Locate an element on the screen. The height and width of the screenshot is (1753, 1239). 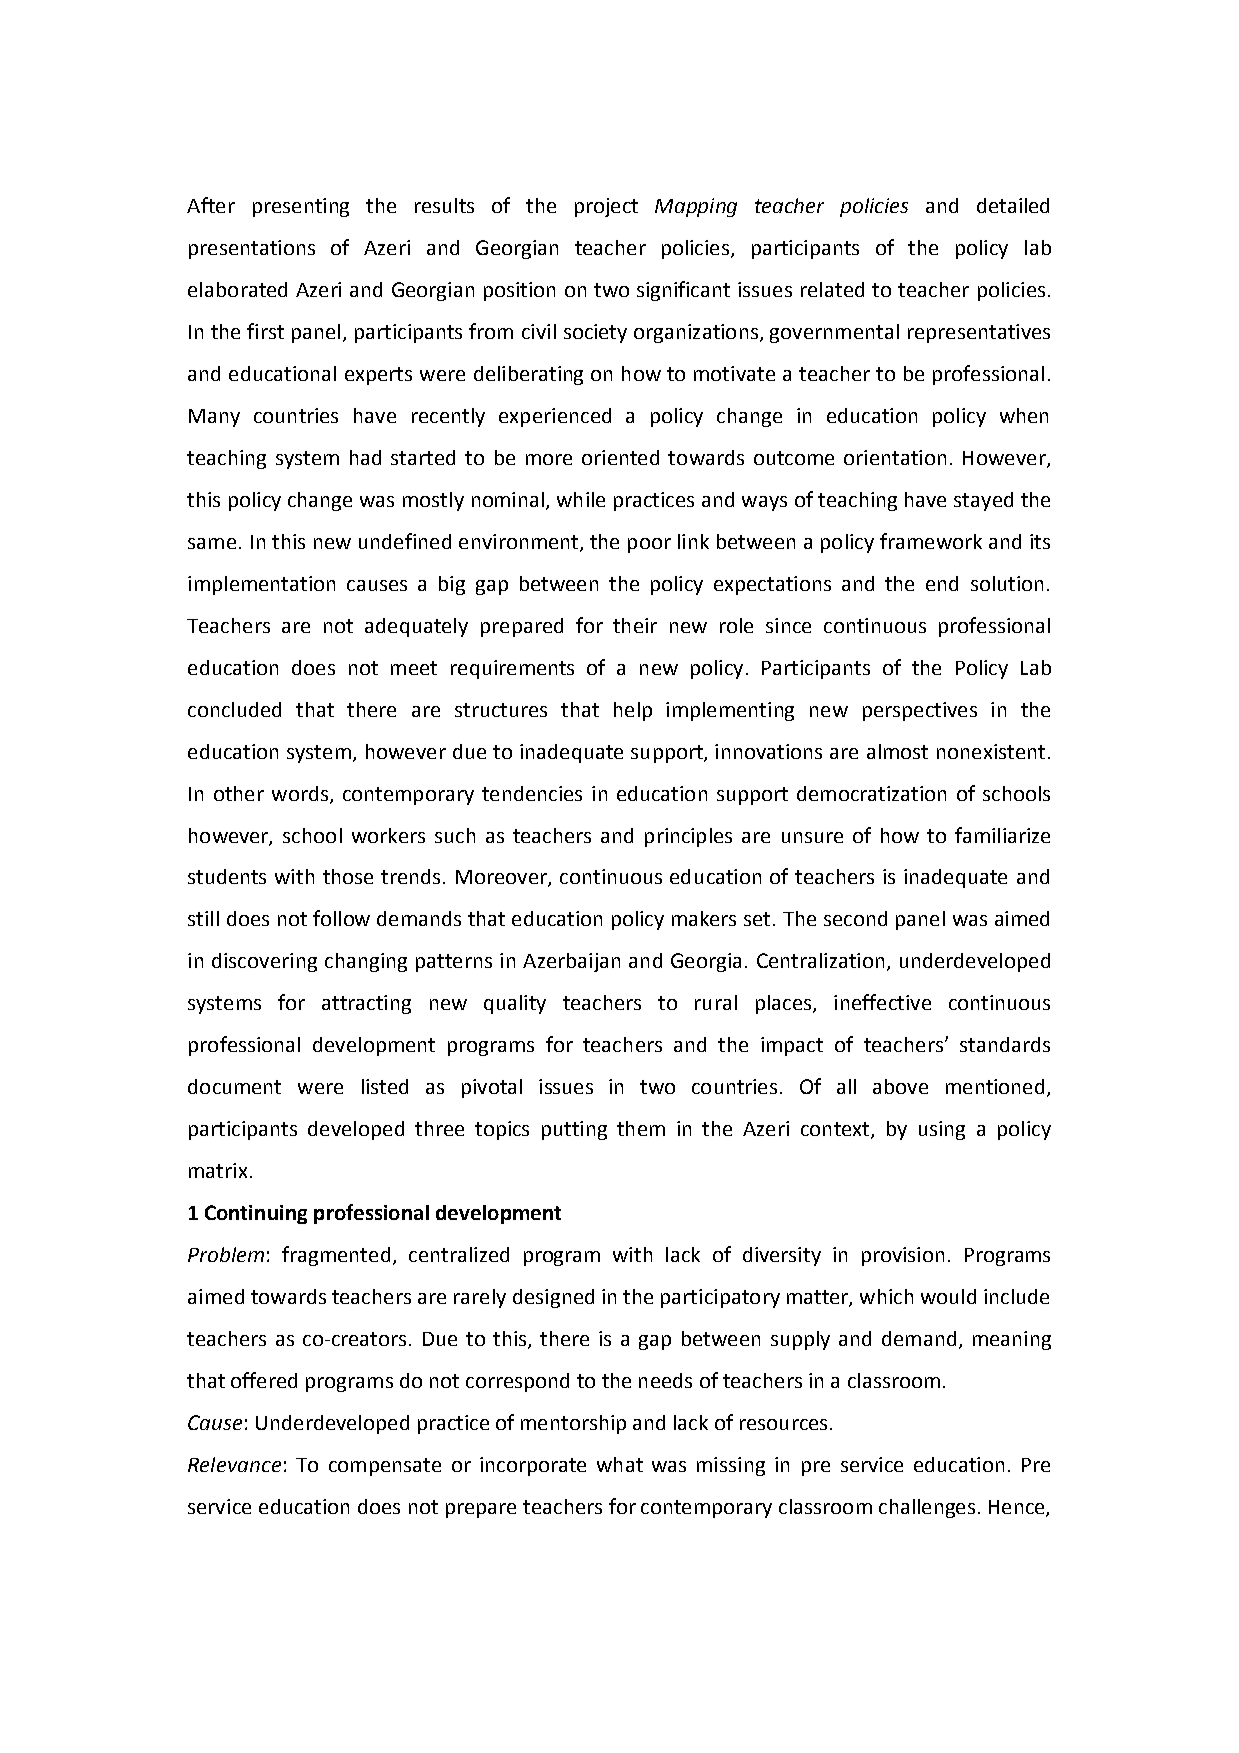
them is located at coordinates (641, 1128).
